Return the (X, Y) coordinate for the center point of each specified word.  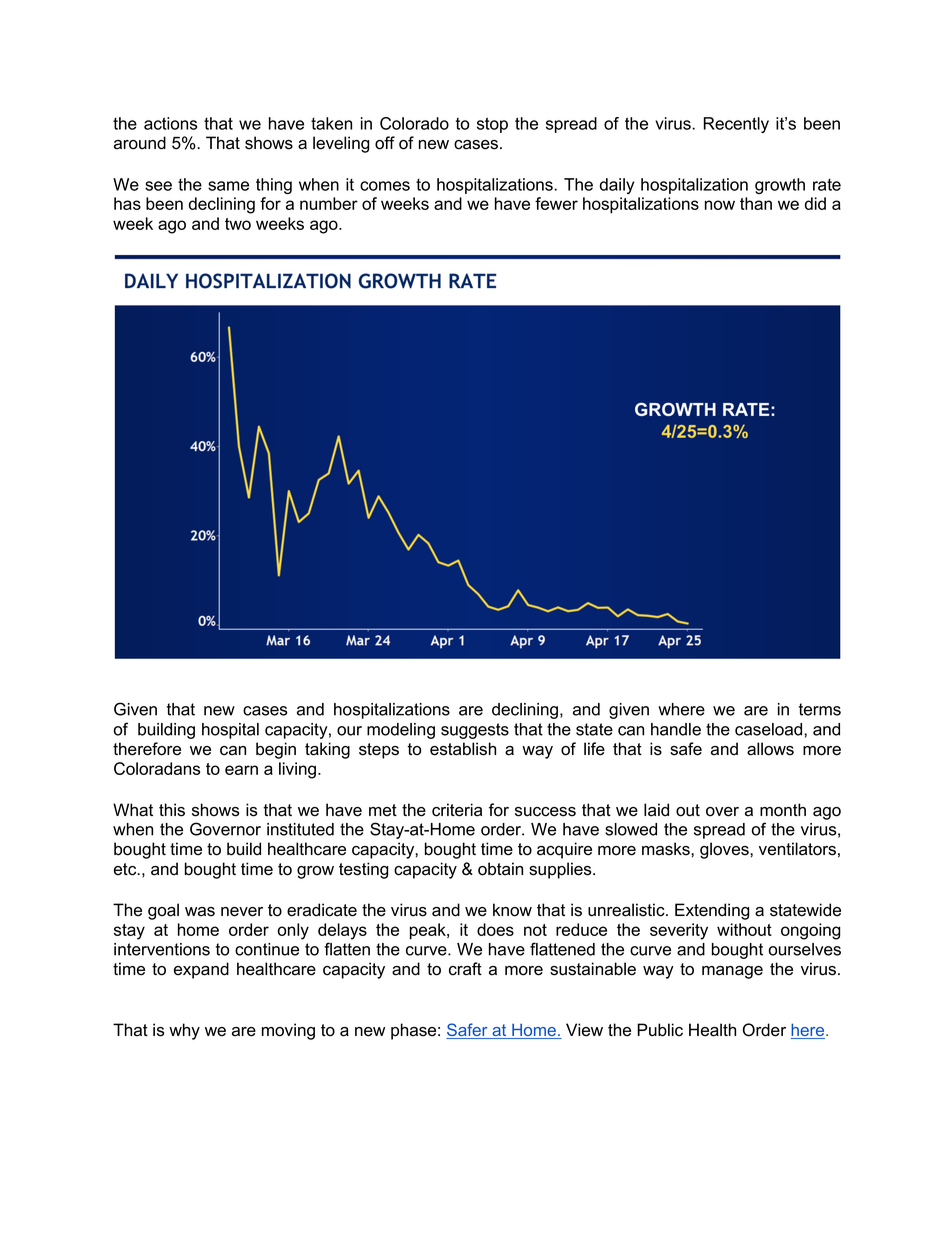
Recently (736, 125)
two (238, 224)
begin (276, 750)
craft (465, 969)
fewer (556, 203)
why (184, 1031)
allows (770, 749)
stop (492, 125)
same (228, 186)
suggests (475, 731)
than (756, 203)
